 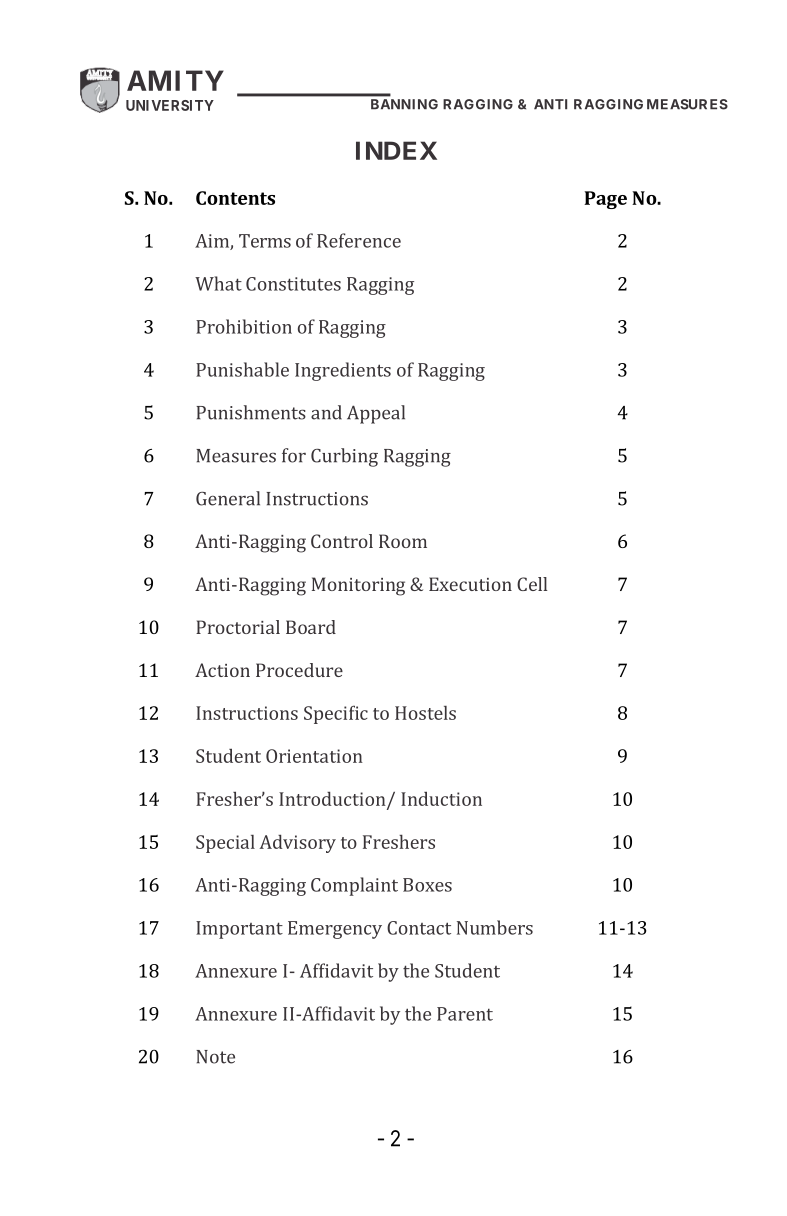 I want to click on UNIVERSITY, so click(x=170, y=105).
